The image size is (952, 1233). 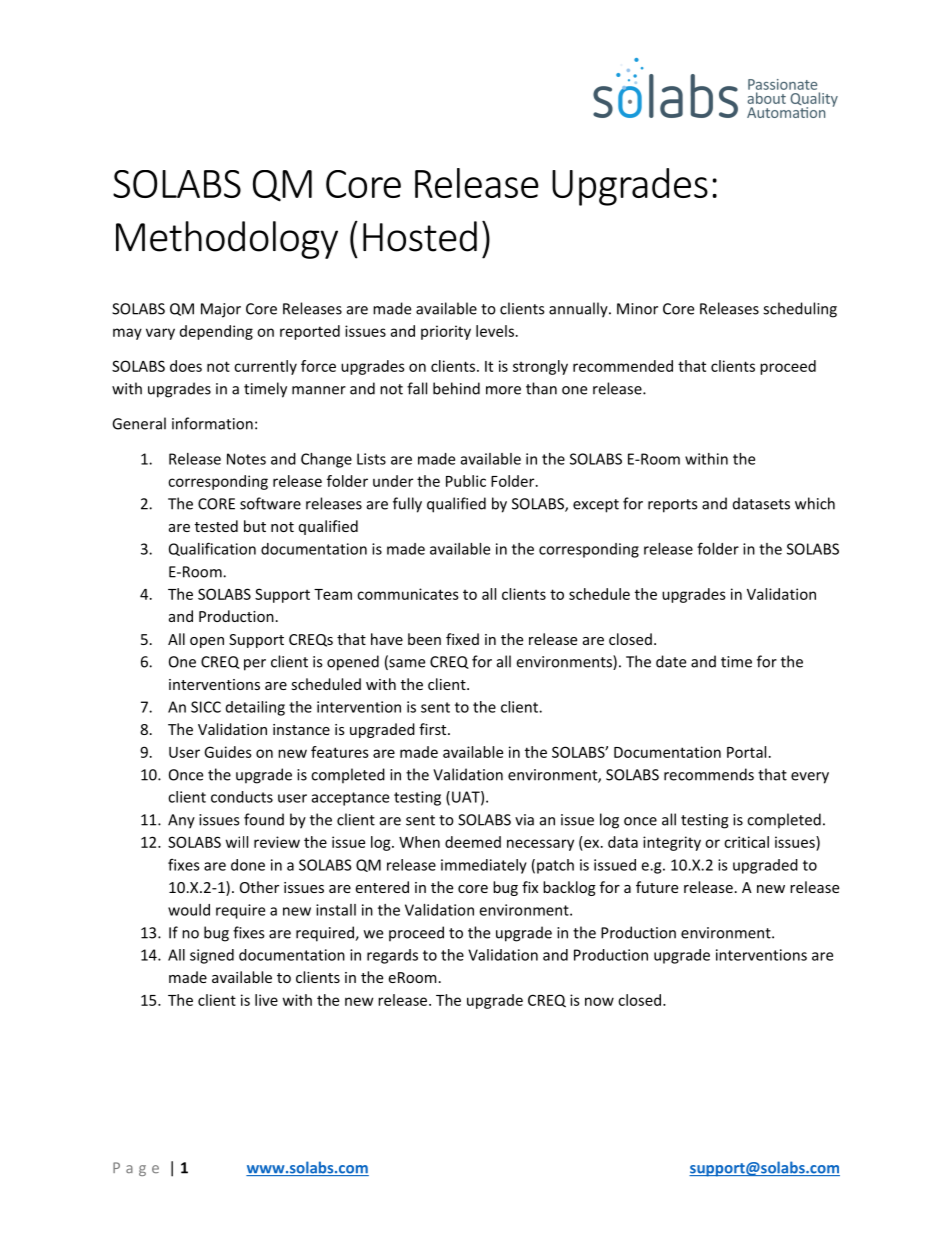 I want to click on critical, so click(x=746, y=842).
